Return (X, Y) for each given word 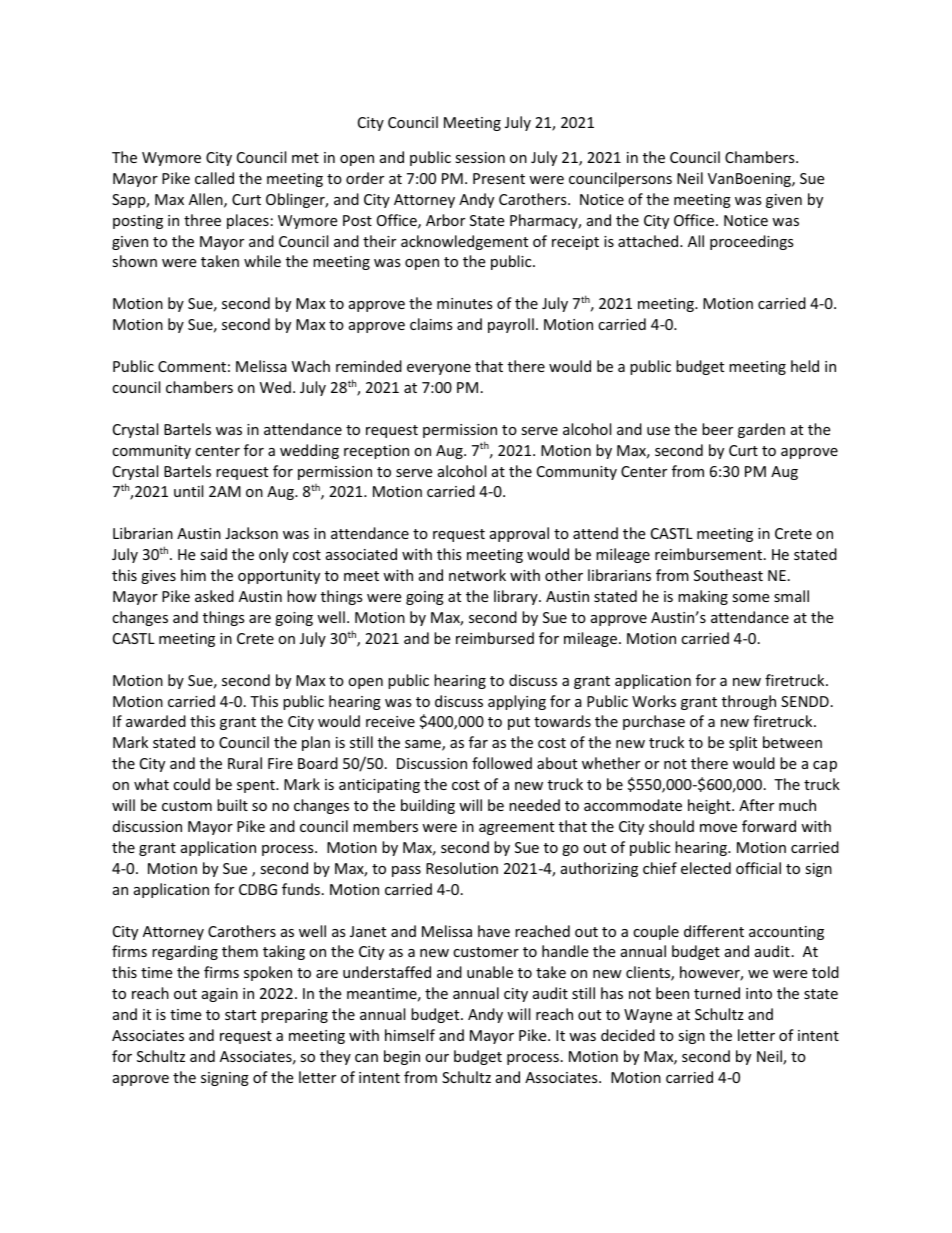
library (517, 597)
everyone (439, 369)
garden (761, 430)
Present (499, 178)
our (437, 1058)
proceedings (752, 242)
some (750, 598)
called (214, 178)
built (232, 805)
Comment (192, 366)
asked (214, 596)
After (756, 805)
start (240, 1015)
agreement (516, 828)
